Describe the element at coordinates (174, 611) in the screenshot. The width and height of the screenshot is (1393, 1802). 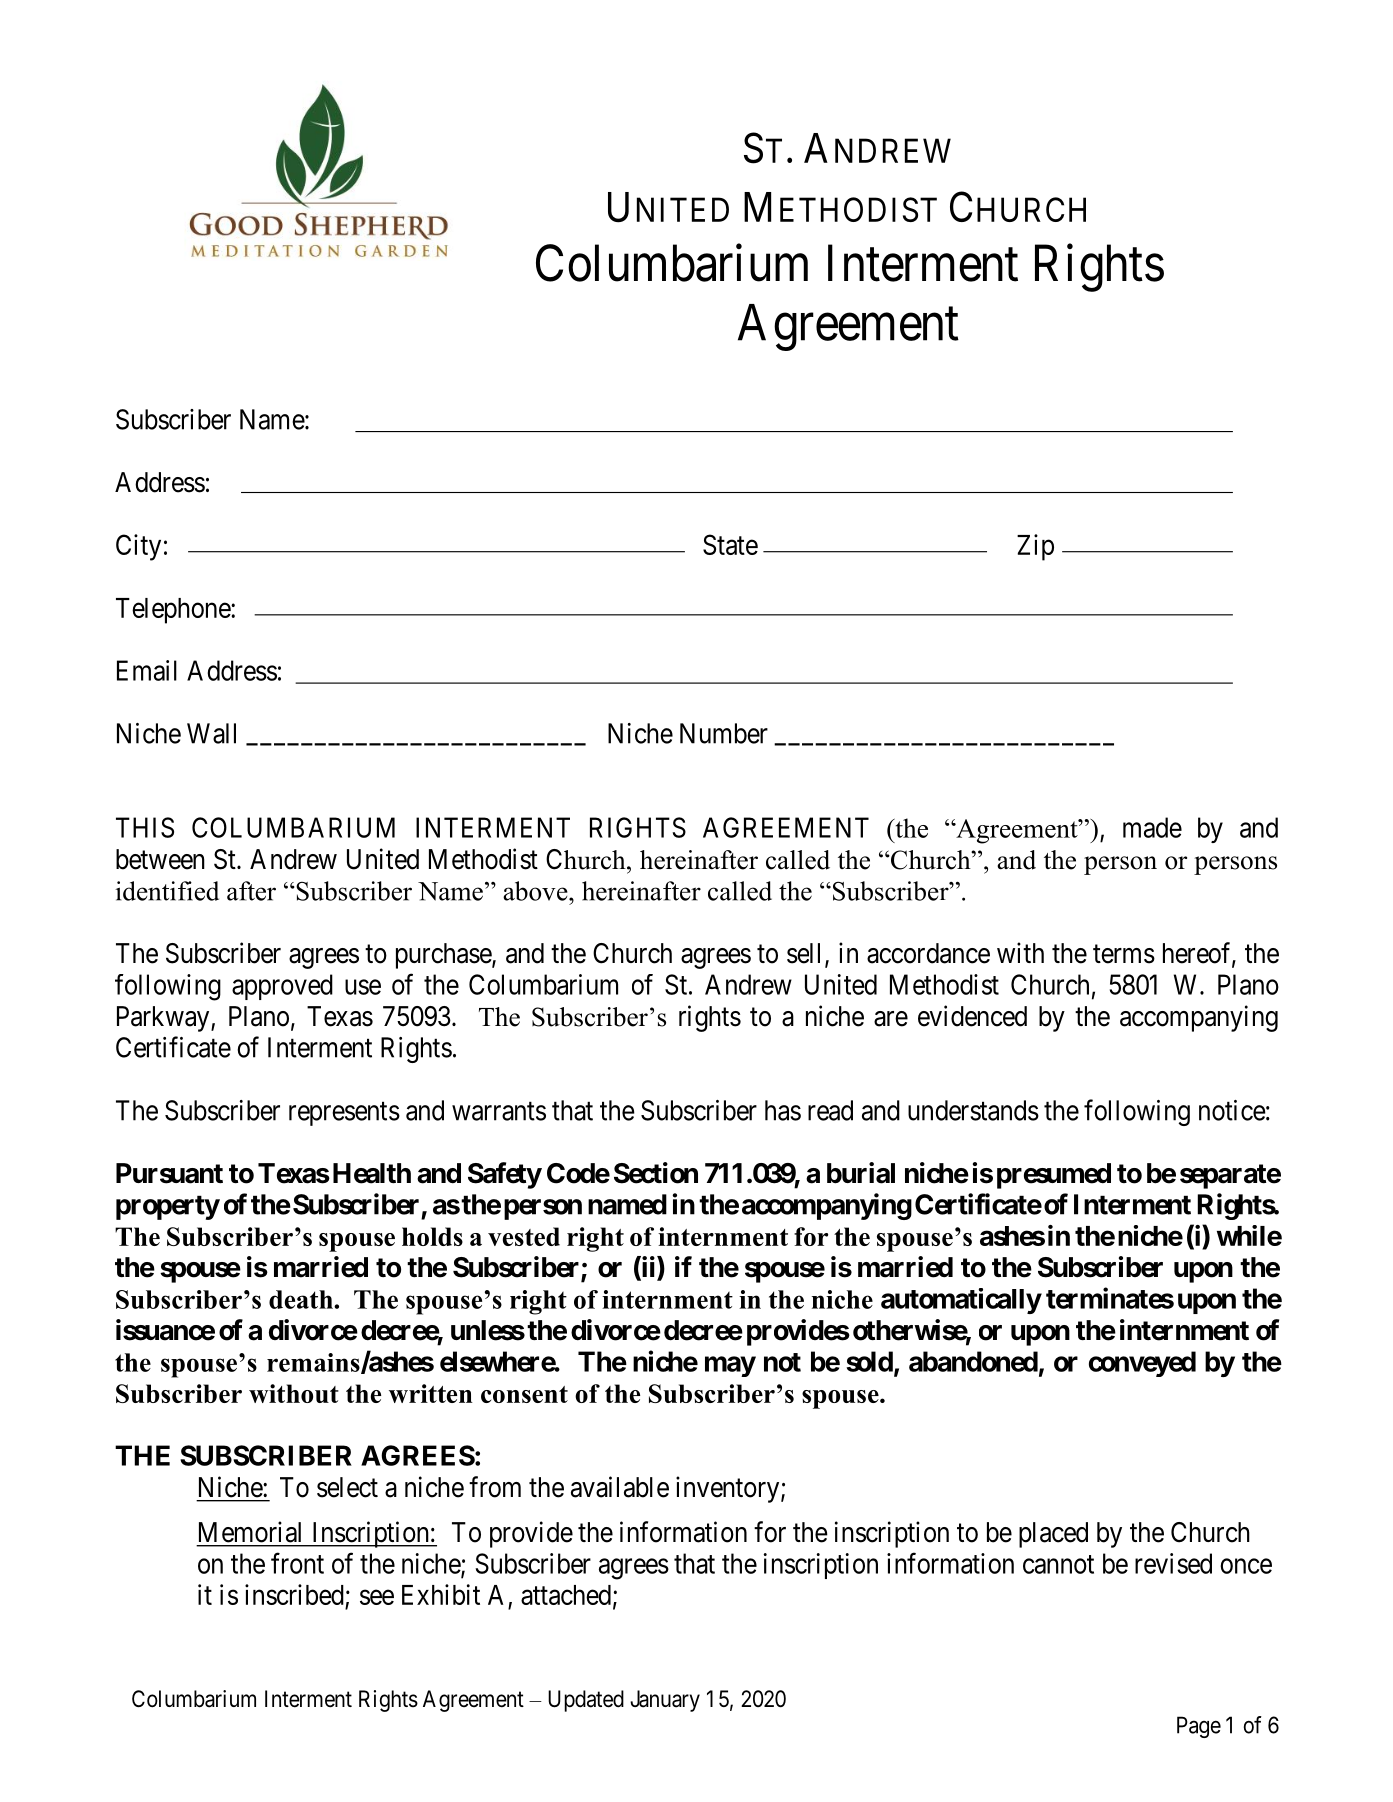
I see `Telephone` at that location.
